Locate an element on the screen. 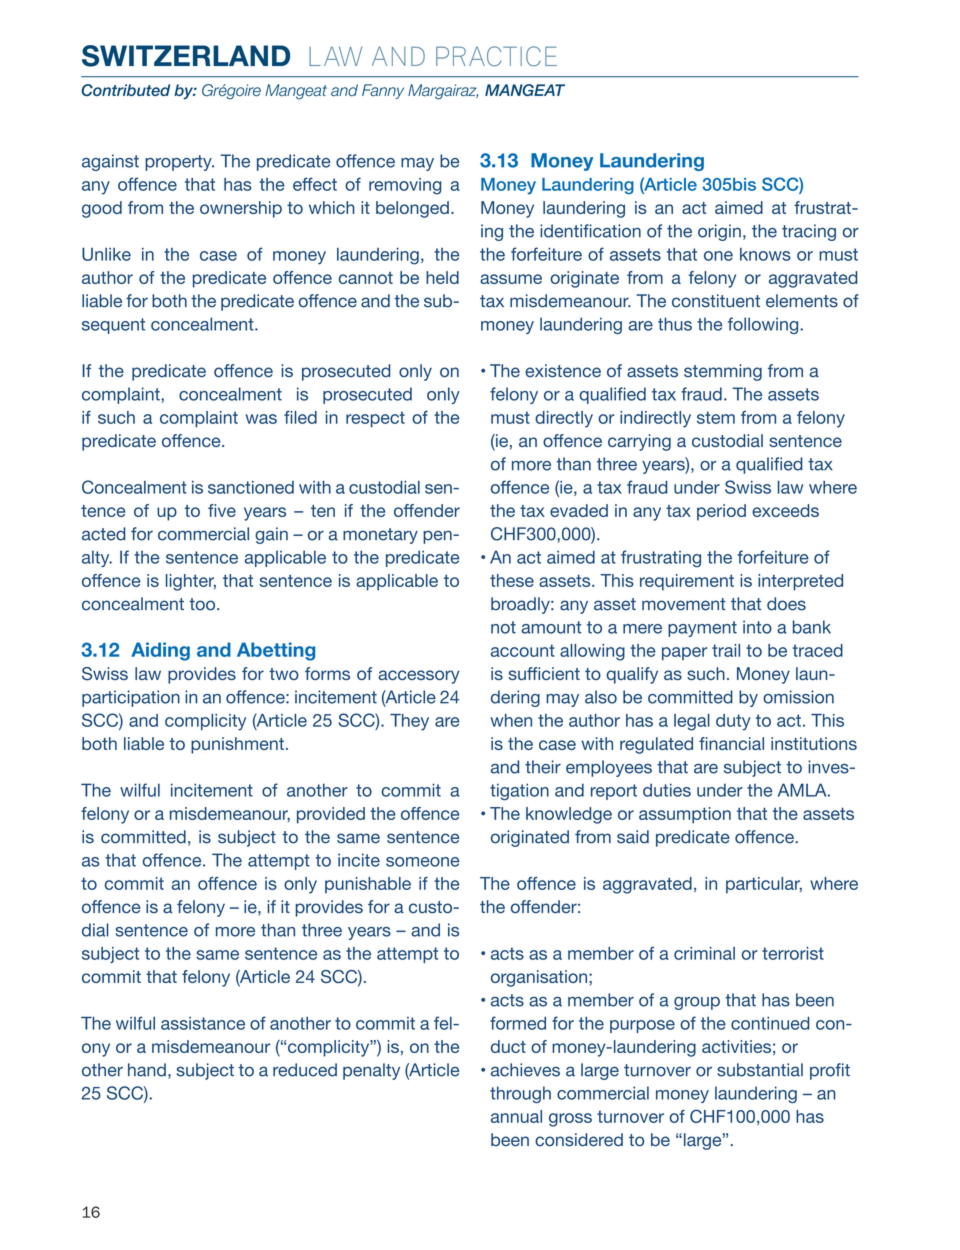  financial is located at coordinates (731, 743).
